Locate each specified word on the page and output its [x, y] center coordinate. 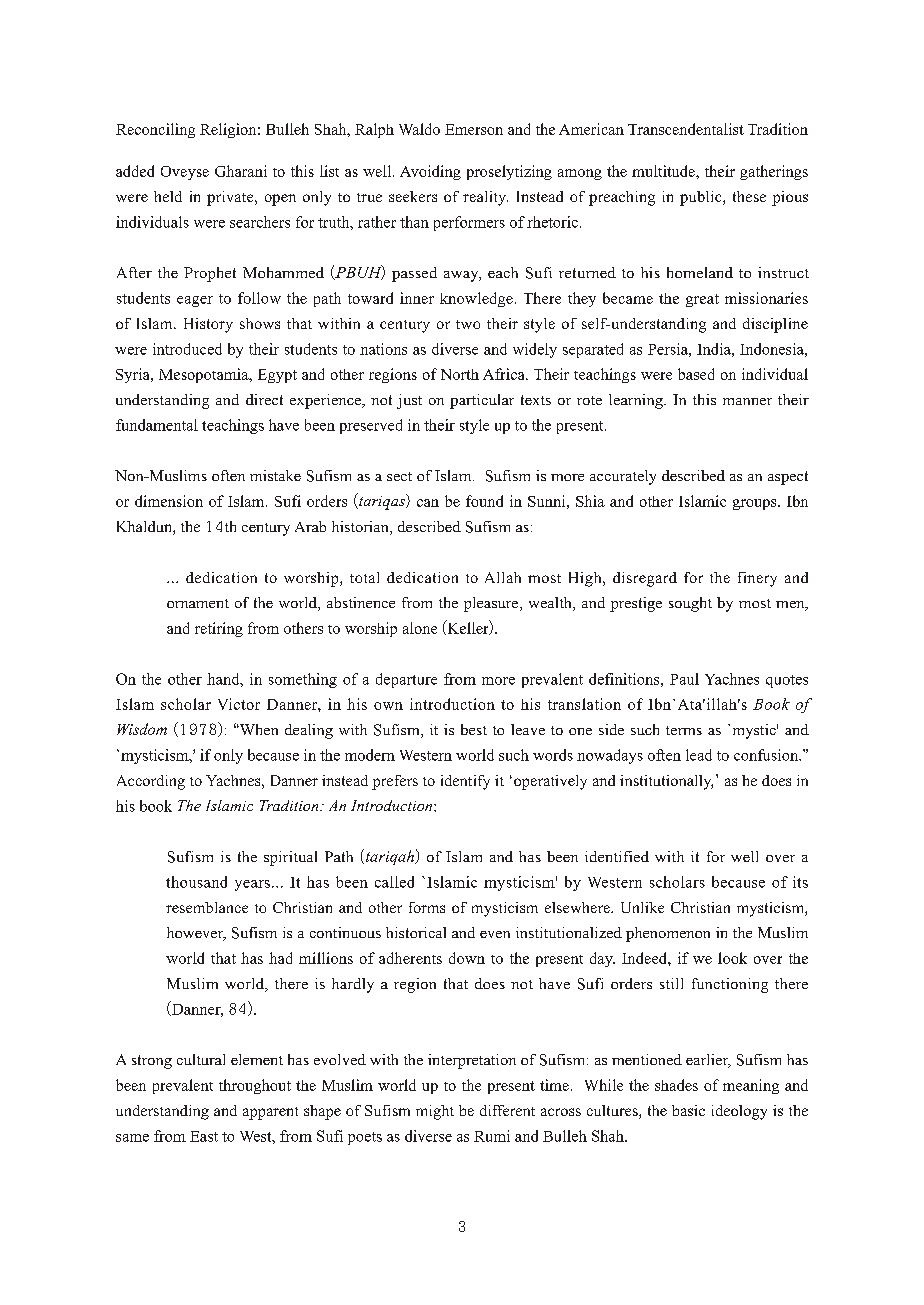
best [474, 729]
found [484, 501]
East [204, 1136]
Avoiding [430, 172]
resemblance [207, 907]
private [231, 198]
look [732, 958]
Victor [239, 704]
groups [756, 504]
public [702, 198]
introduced [187, 349]
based [696, 374]
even [495, 934]
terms [684, 730]
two [468, 324]
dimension [169, 501]
